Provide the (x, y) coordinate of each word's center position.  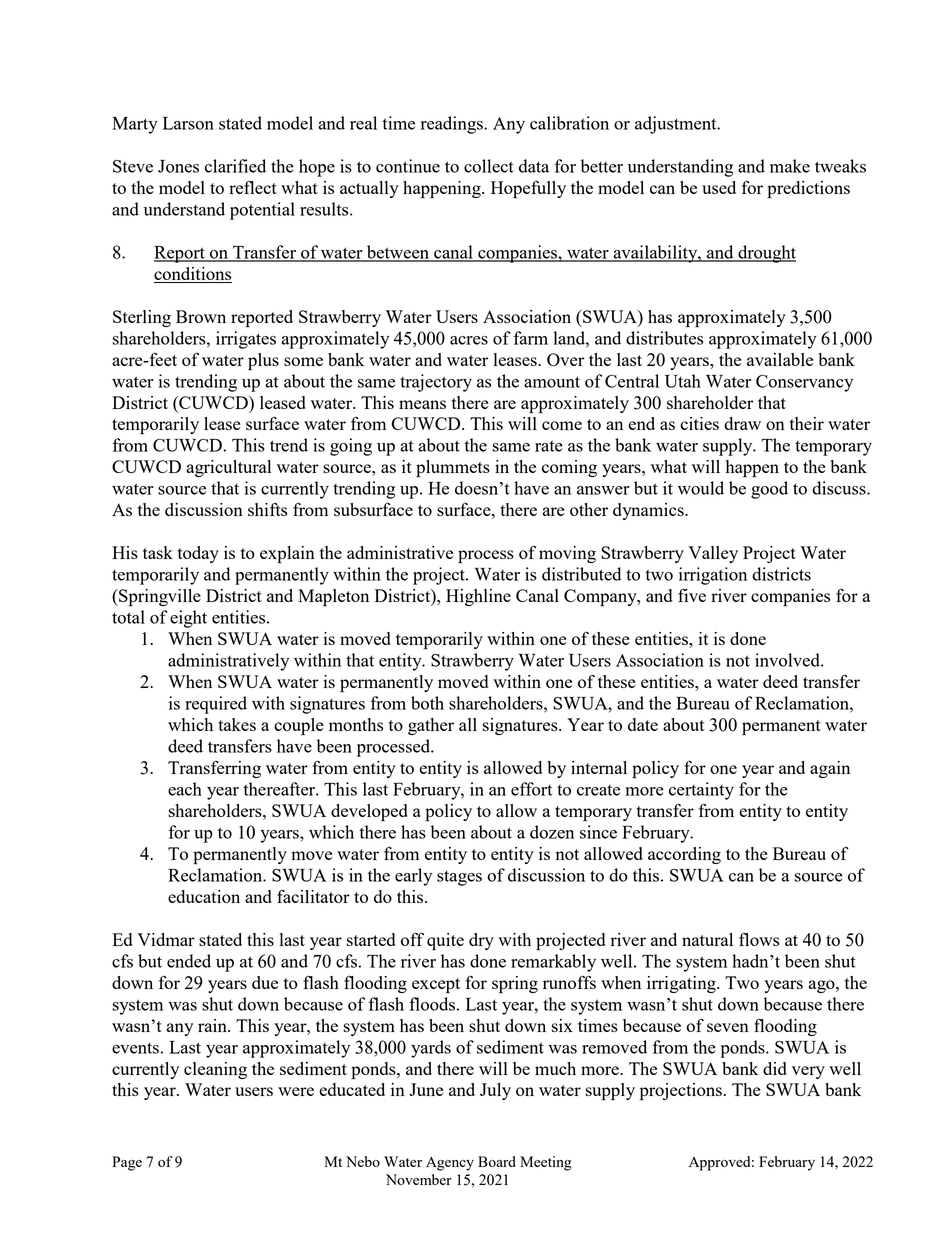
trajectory (436, 383)
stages (459, 878)
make (790, 166)
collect (489, 166)
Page (127, 1163)
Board (497, 1161)
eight (188, 619)
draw (742, 423)
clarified (235, 166)
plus (263, 362)
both (427, 703)
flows (759, 939)
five (692, 595)
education (204, 896)
